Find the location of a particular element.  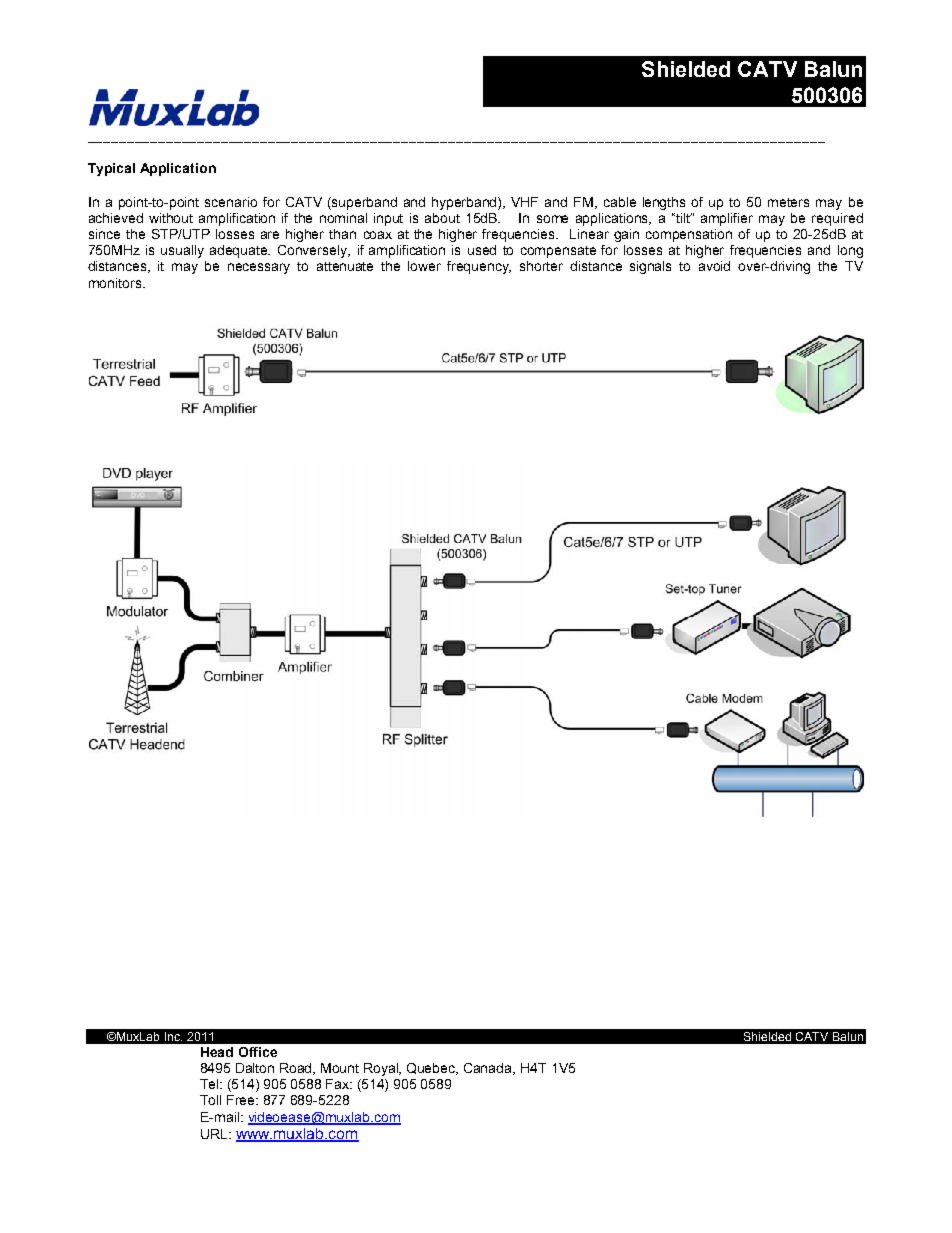

about is located at coordinates (442, 218).
